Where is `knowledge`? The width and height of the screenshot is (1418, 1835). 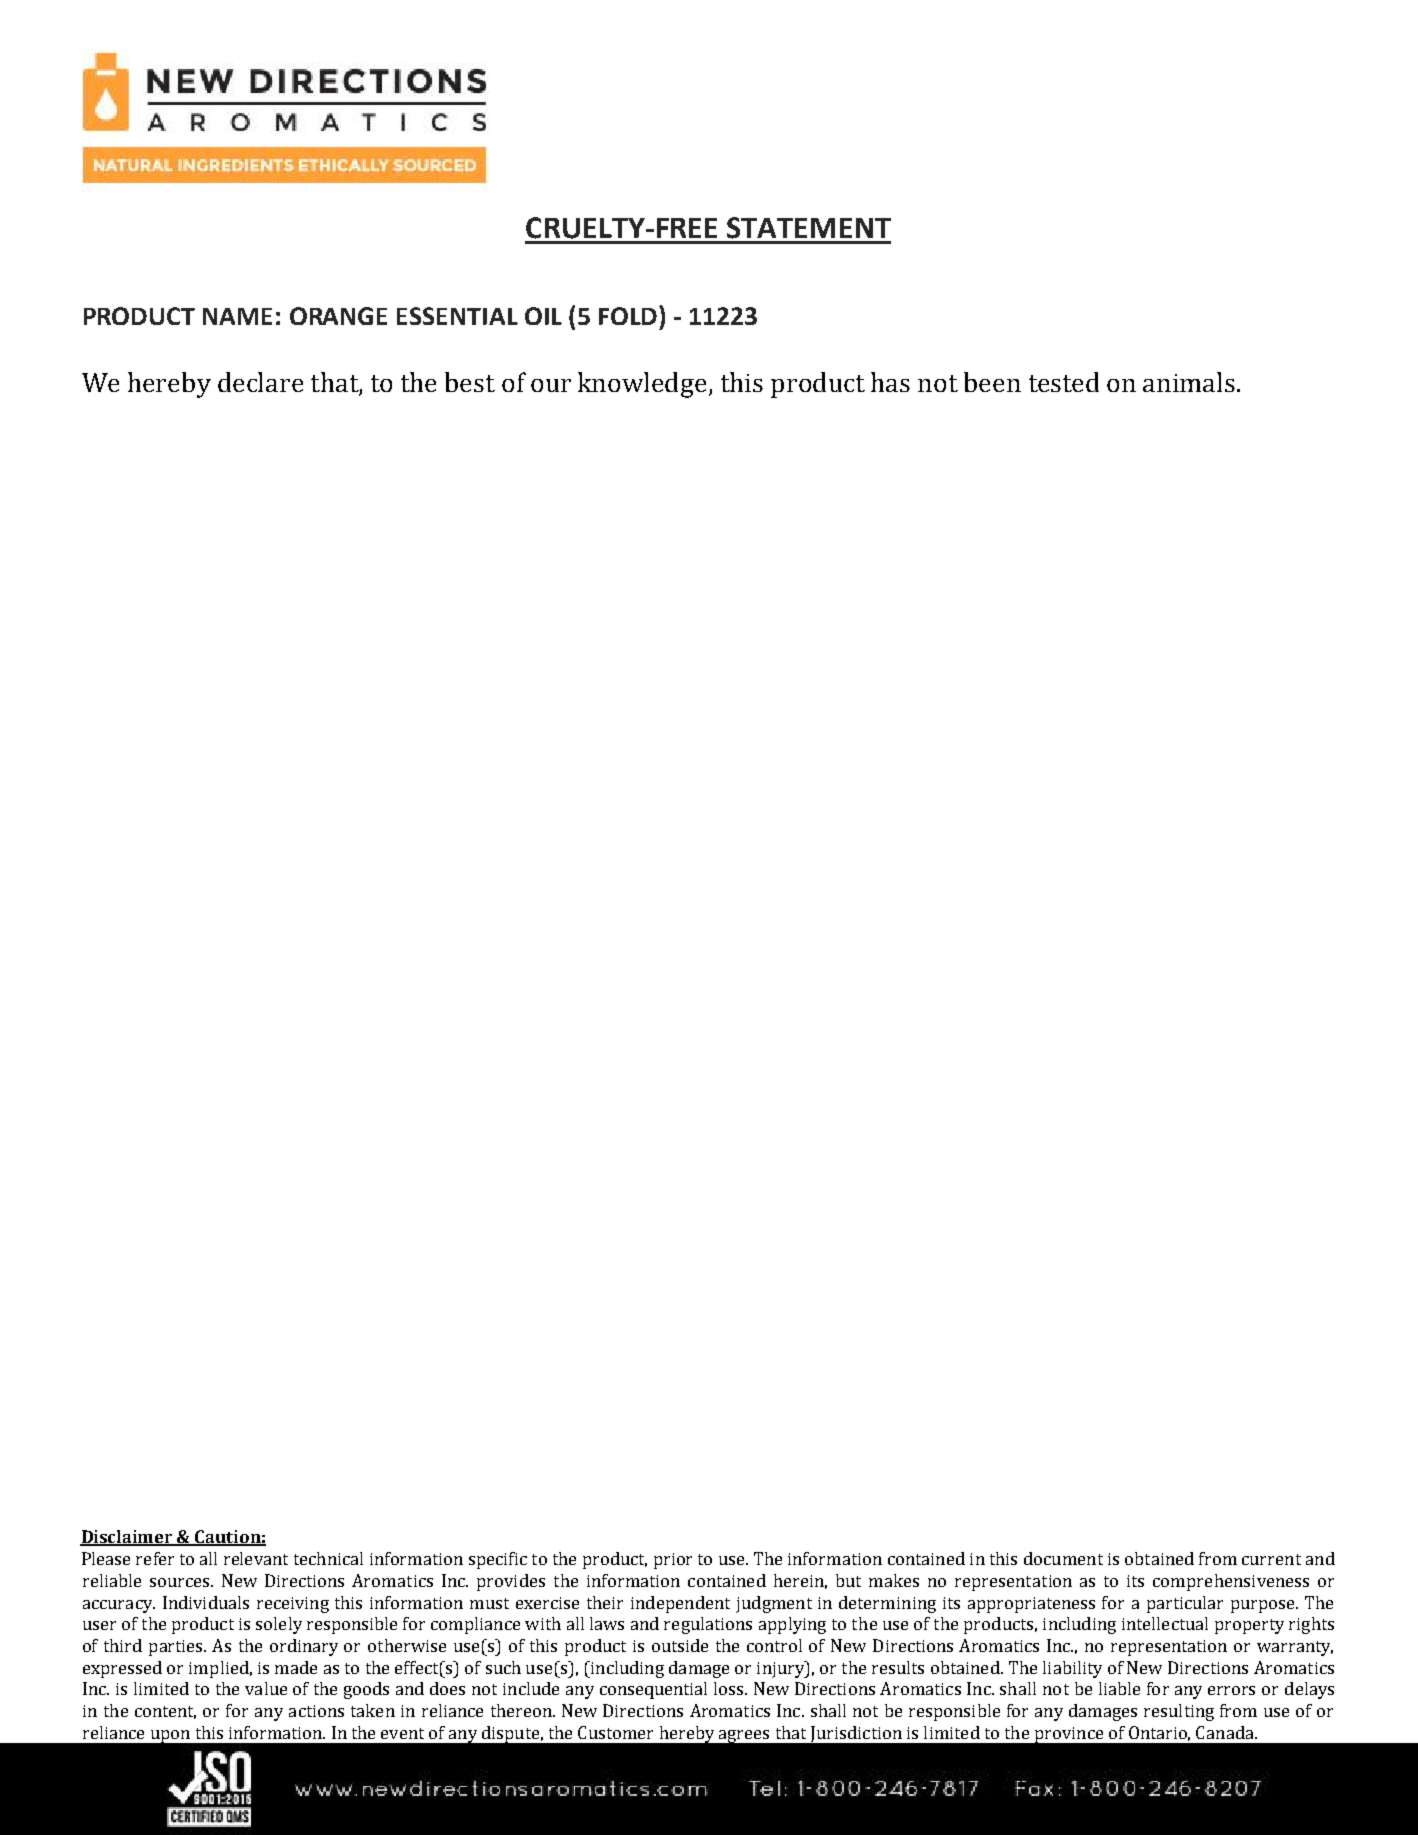 knowledge is located at coordinates (642, 385).
